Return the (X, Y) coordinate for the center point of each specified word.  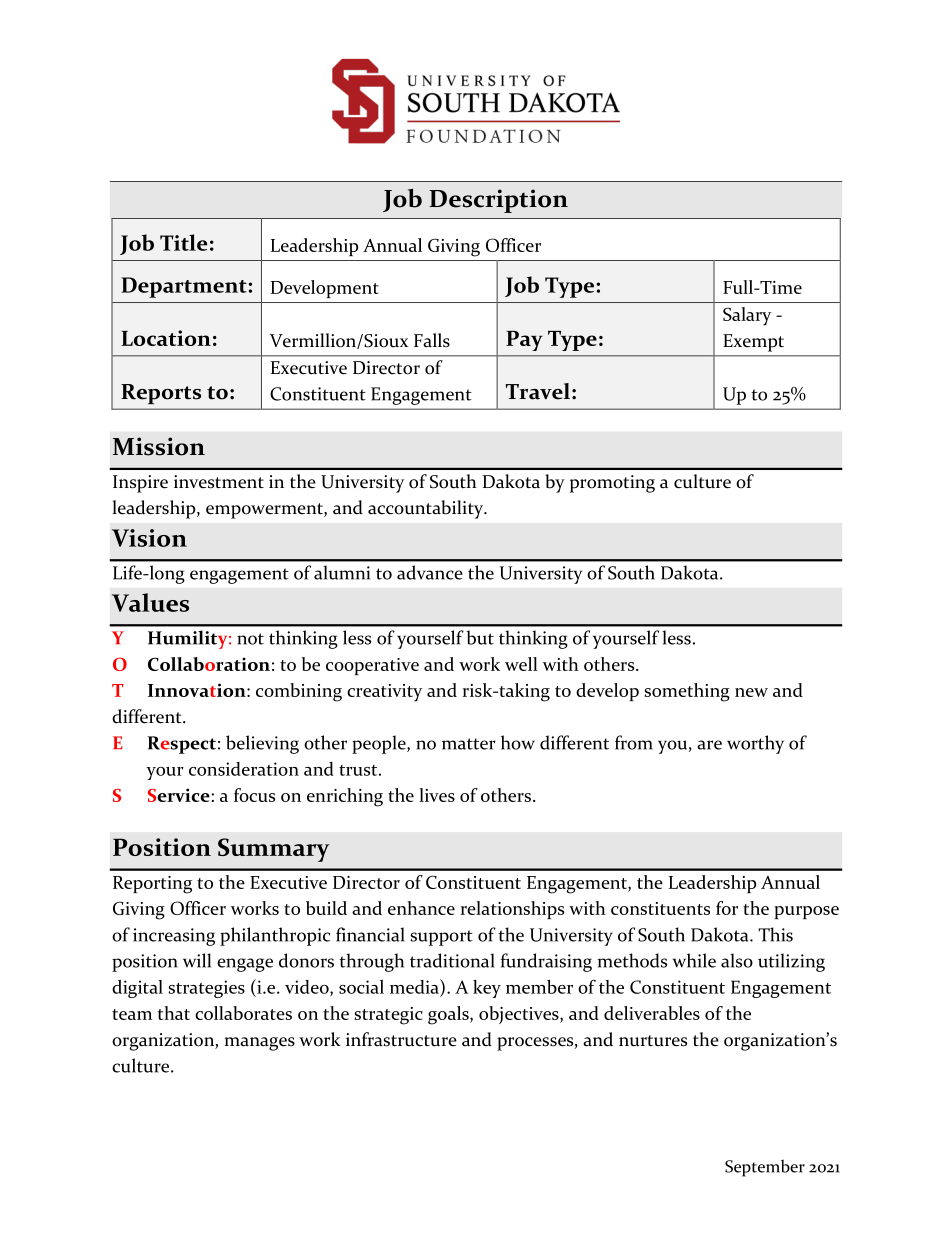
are (709, 745)
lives (437, 795)
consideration (244, 769)
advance (430, 572)
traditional (452, 960)
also (737, 960)
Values (150, 602)
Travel (538, 391)
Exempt (753, 343)
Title (183, 242)
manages (260, 1044)
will (197, 960)
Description (498, 201)
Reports (161, 394)
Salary (747, 316)
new (751, 692)
